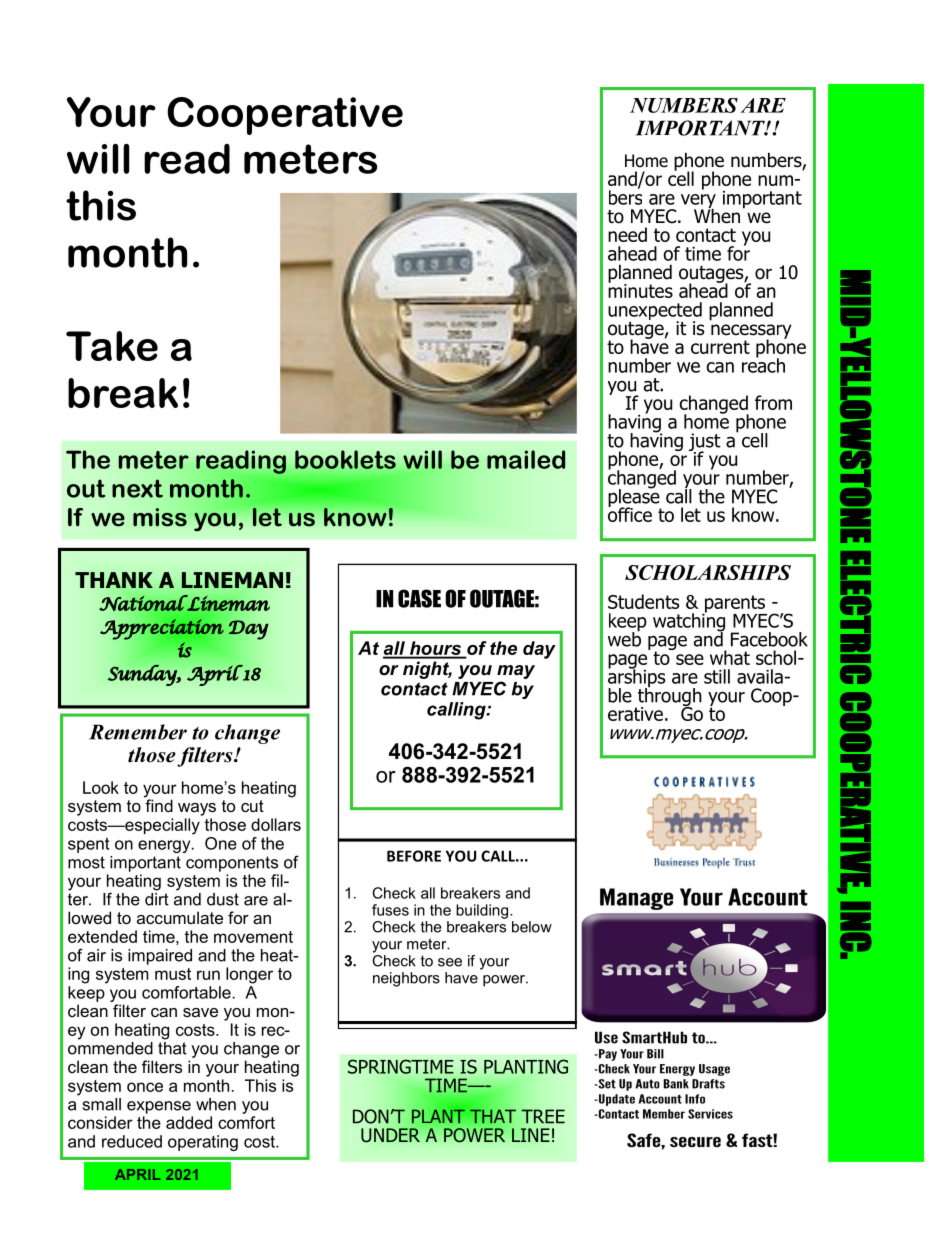 This image has width=952, height=1246. Describe the element at coordinates (390, 910) in the image. I see `fuses` at that location.
